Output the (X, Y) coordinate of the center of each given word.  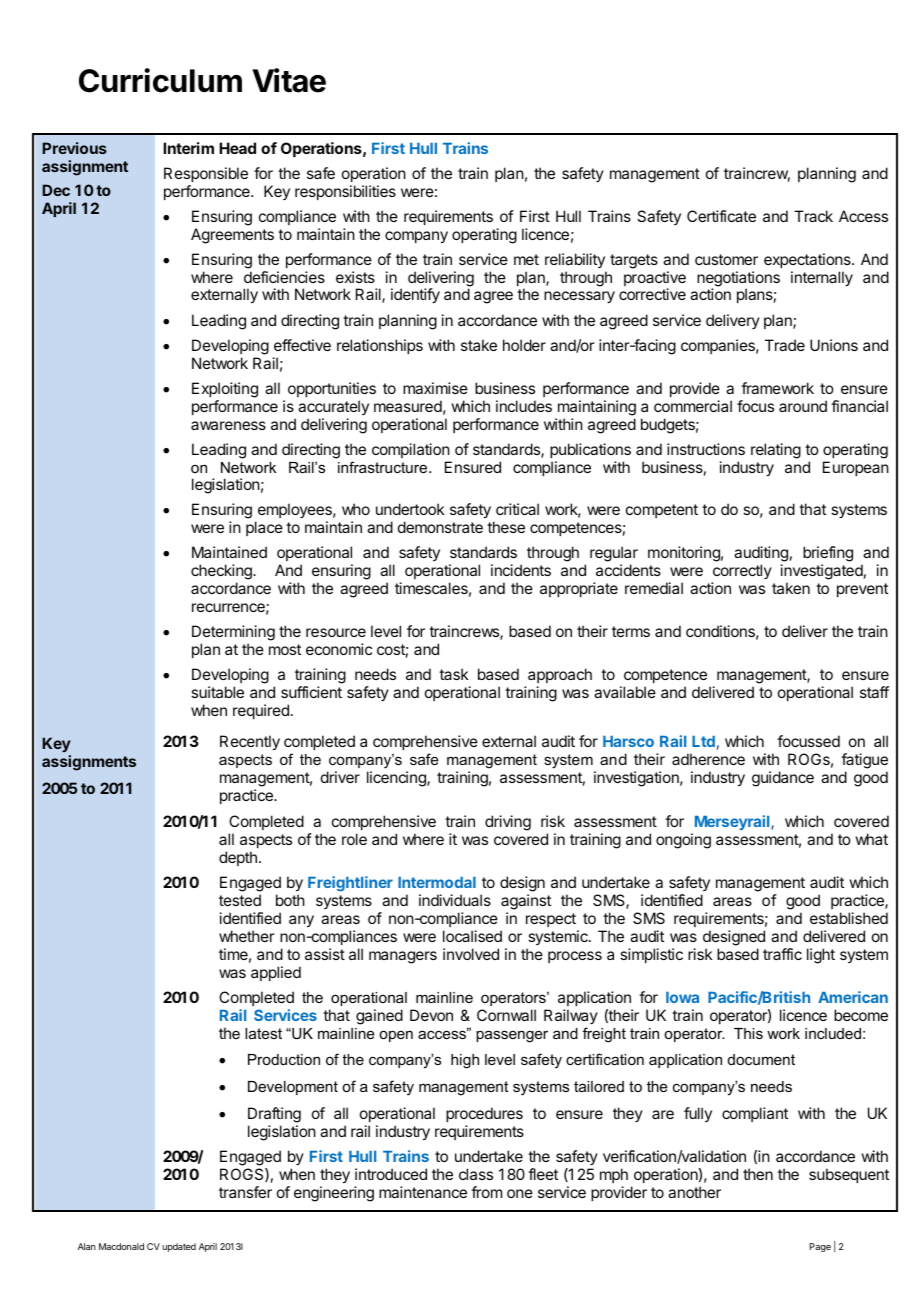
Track (813, 216)
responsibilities (345, 192)
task (454, 674)
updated (179, 1247)
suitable (217, 692)
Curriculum (160, 80)
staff (874, 692)
